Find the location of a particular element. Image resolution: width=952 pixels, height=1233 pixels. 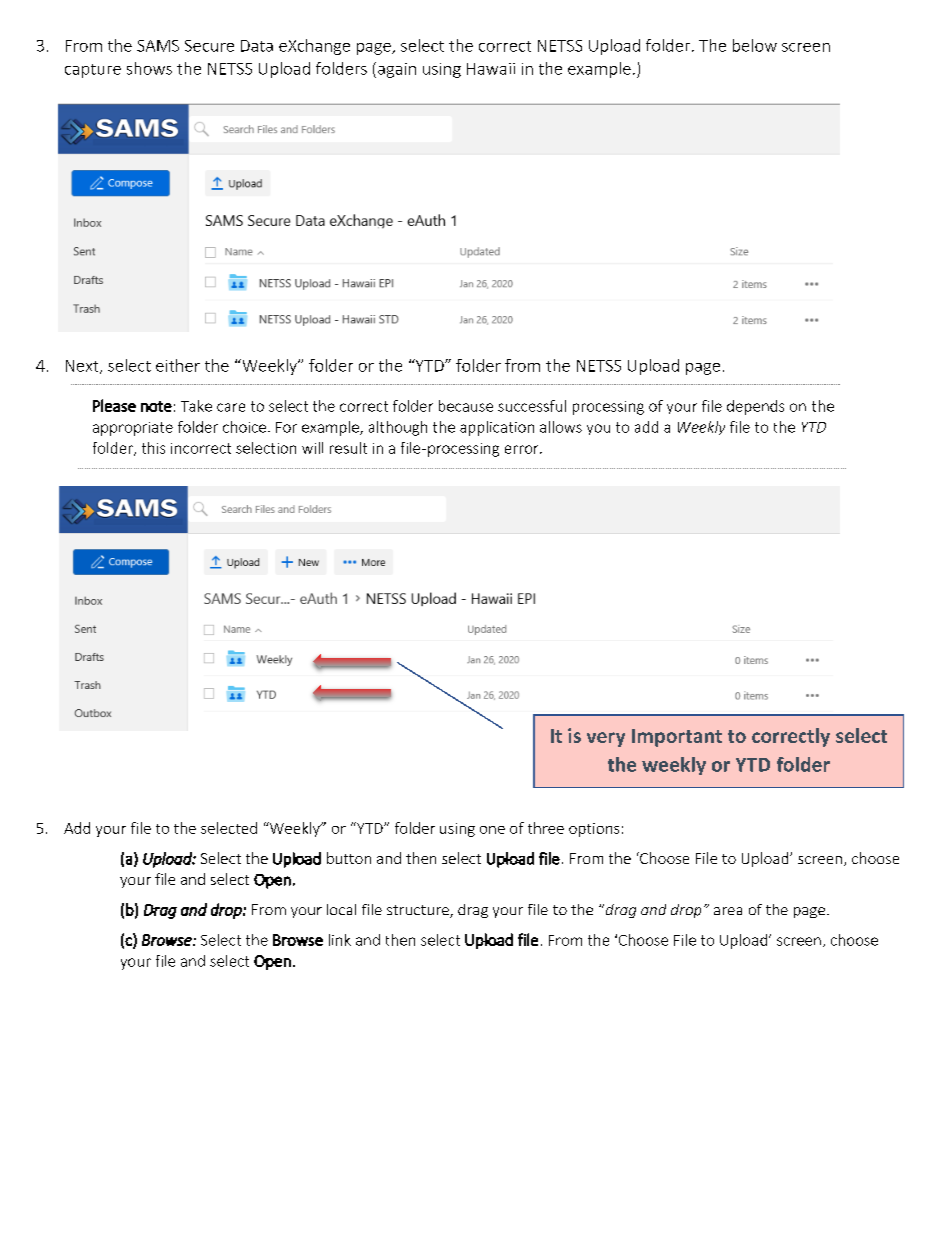

this is located at coordinates (153, 448).
